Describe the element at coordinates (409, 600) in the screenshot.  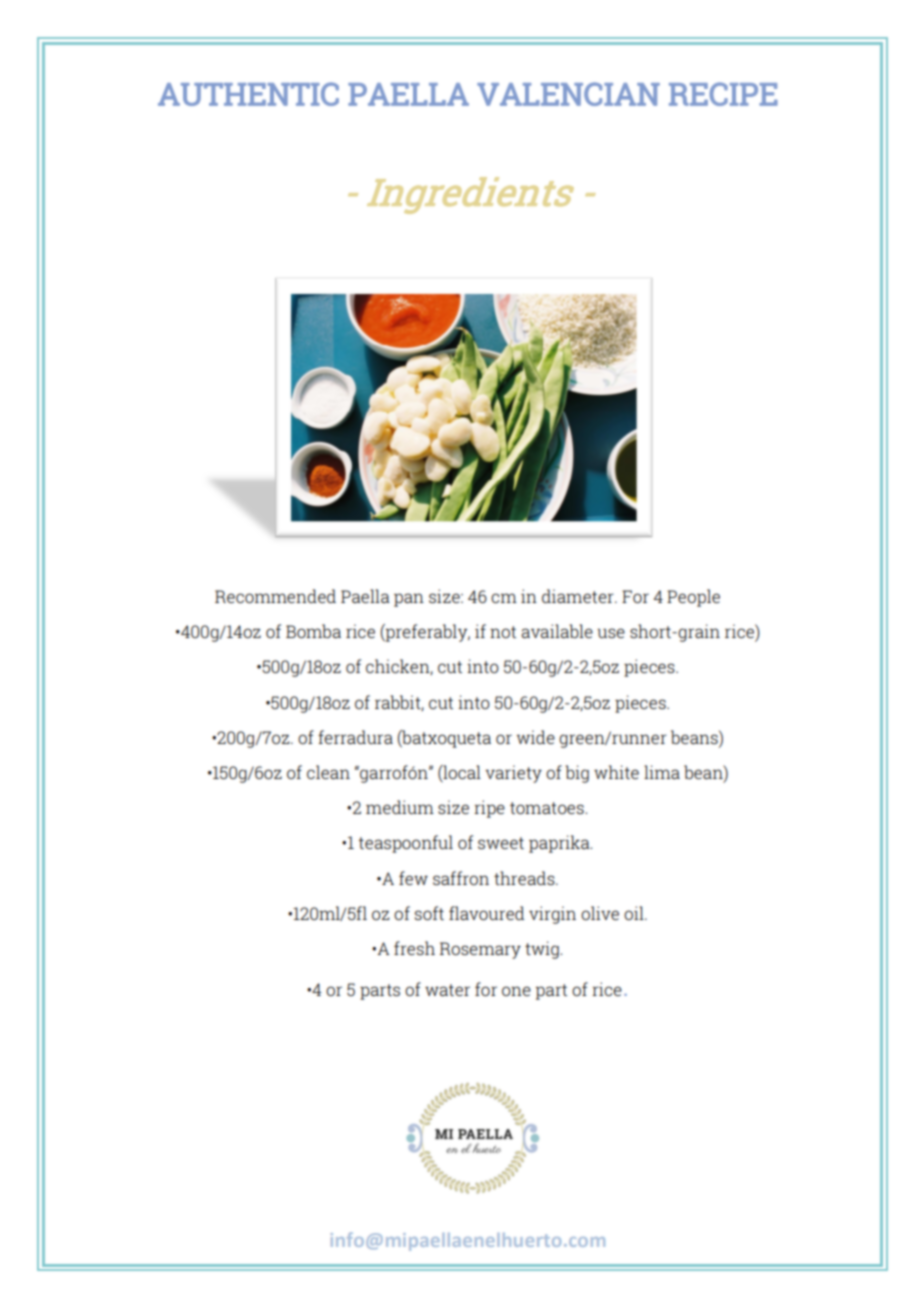
I see `pan` at that location.
